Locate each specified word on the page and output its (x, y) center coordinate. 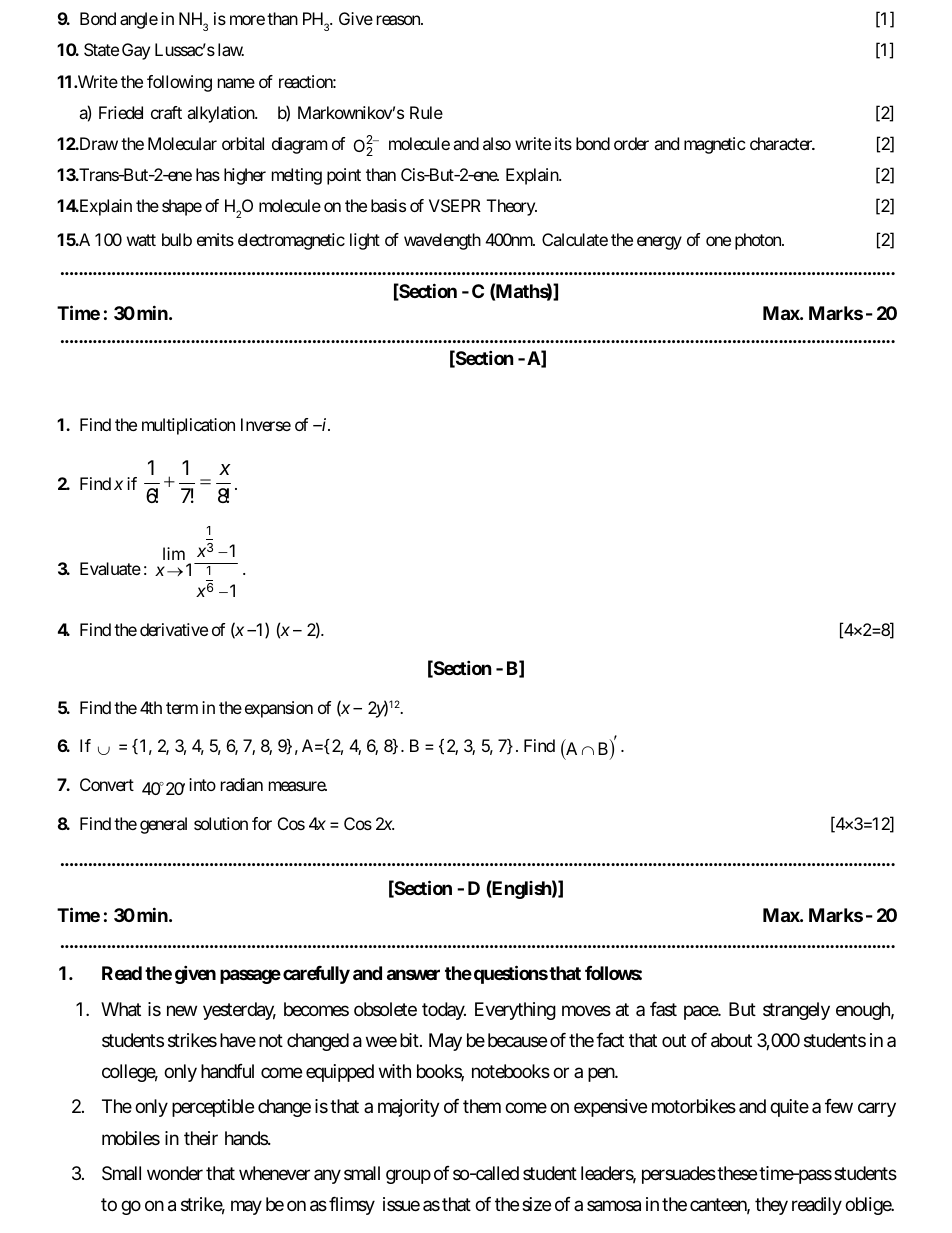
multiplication (188, 426)
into (202, 784)
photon (759, 241)
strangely (796, 1011)
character (782, 143)
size (536, 1204)
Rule (426, 112)
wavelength (442, 241)
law (231, 49)
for (262, 823)
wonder (175, 1173)
